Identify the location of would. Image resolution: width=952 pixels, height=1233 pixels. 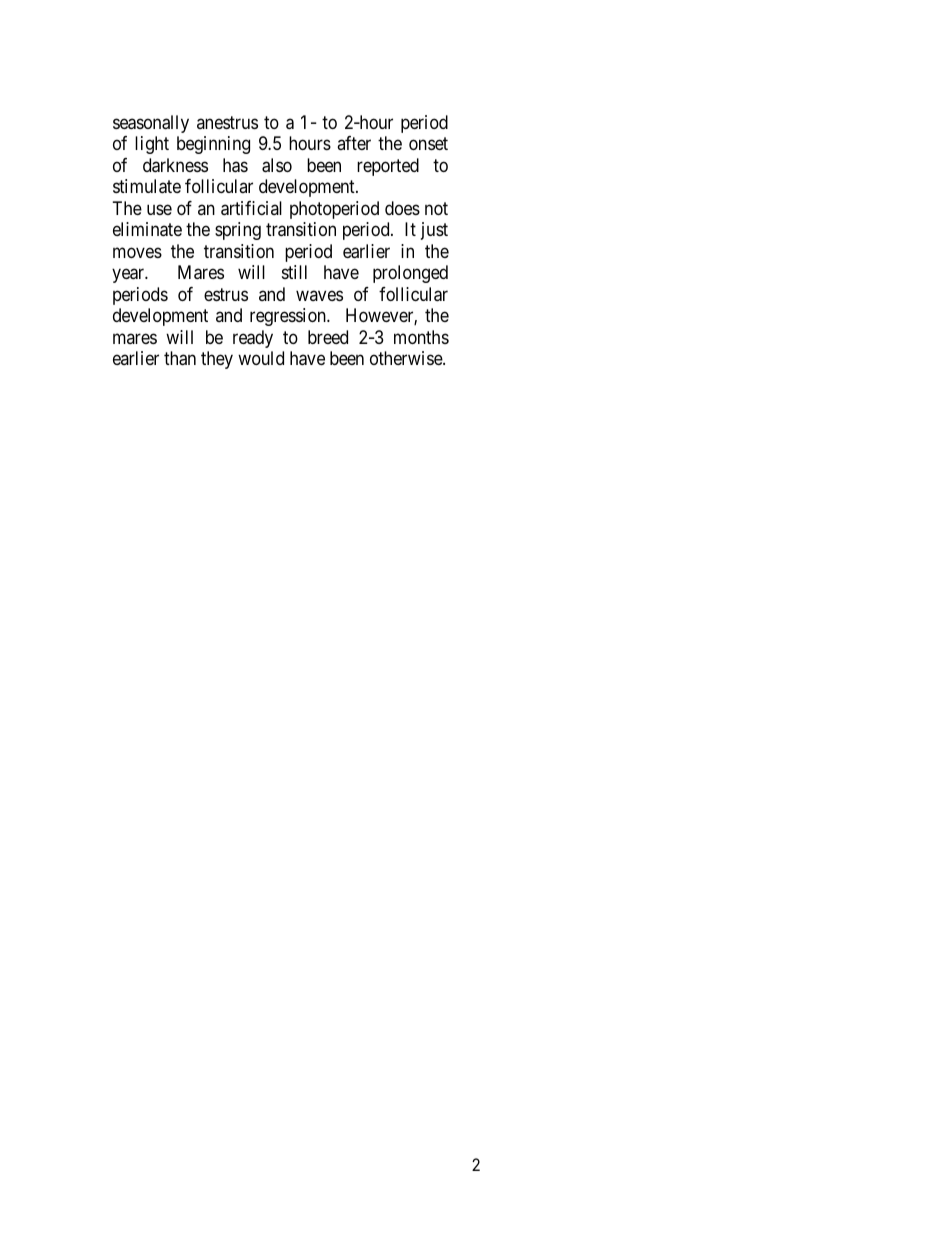
(261, 358).
